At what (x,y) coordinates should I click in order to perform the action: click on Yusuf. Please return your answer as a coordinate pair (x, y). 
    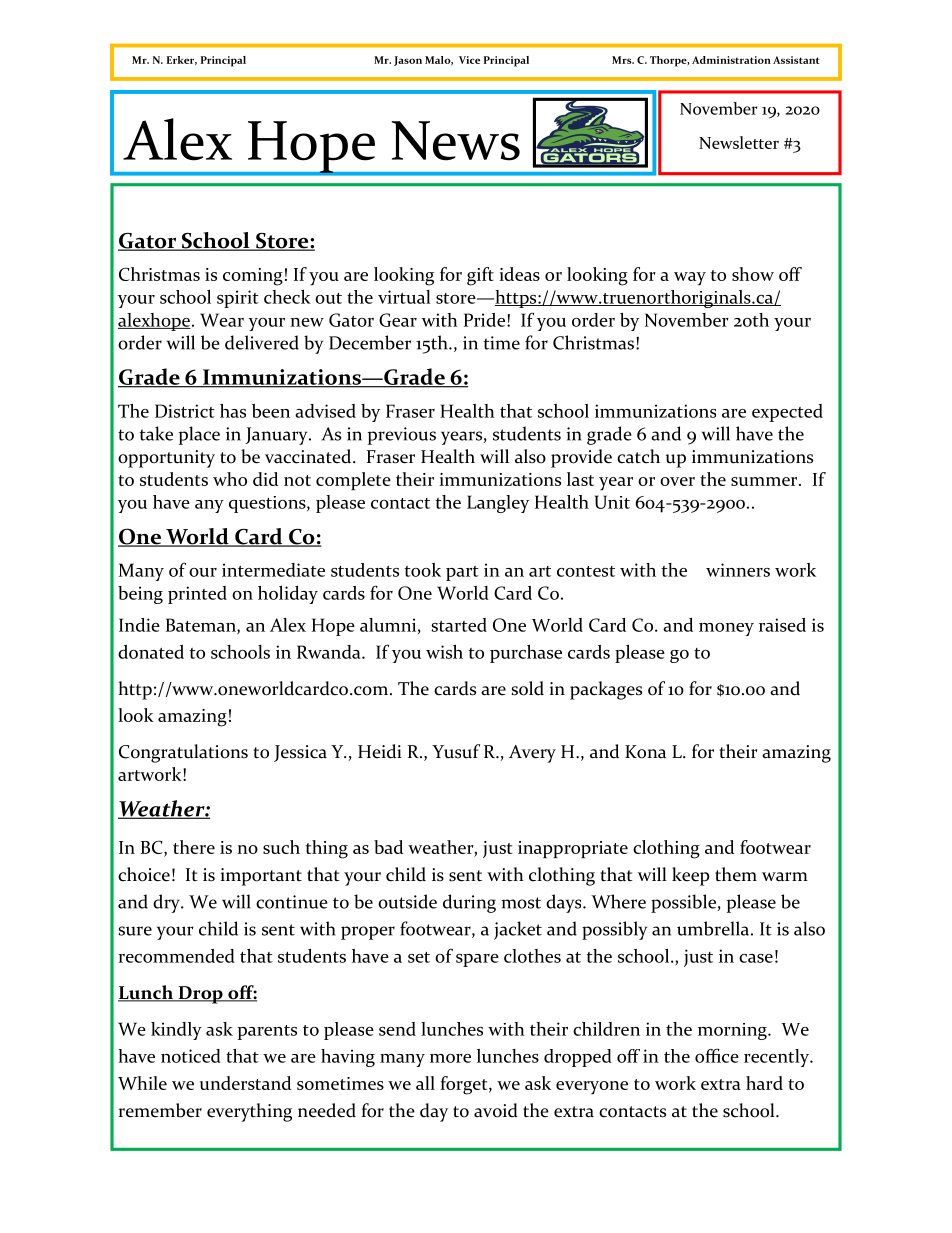
    Looking at the image, I should click on (456, 751).
